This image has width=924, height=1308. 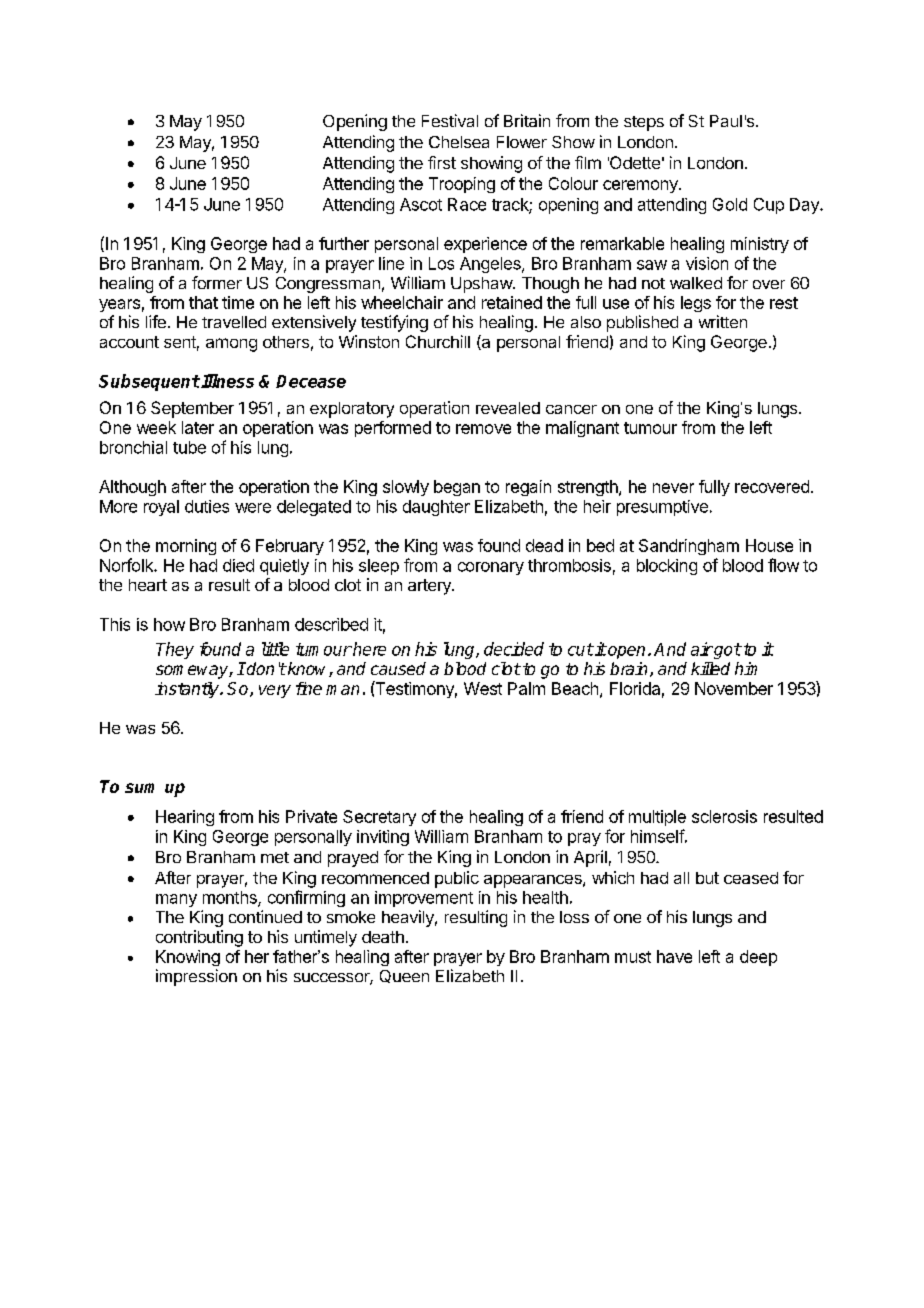 I want to click on Chelsea, so click(x=459, y=142).
